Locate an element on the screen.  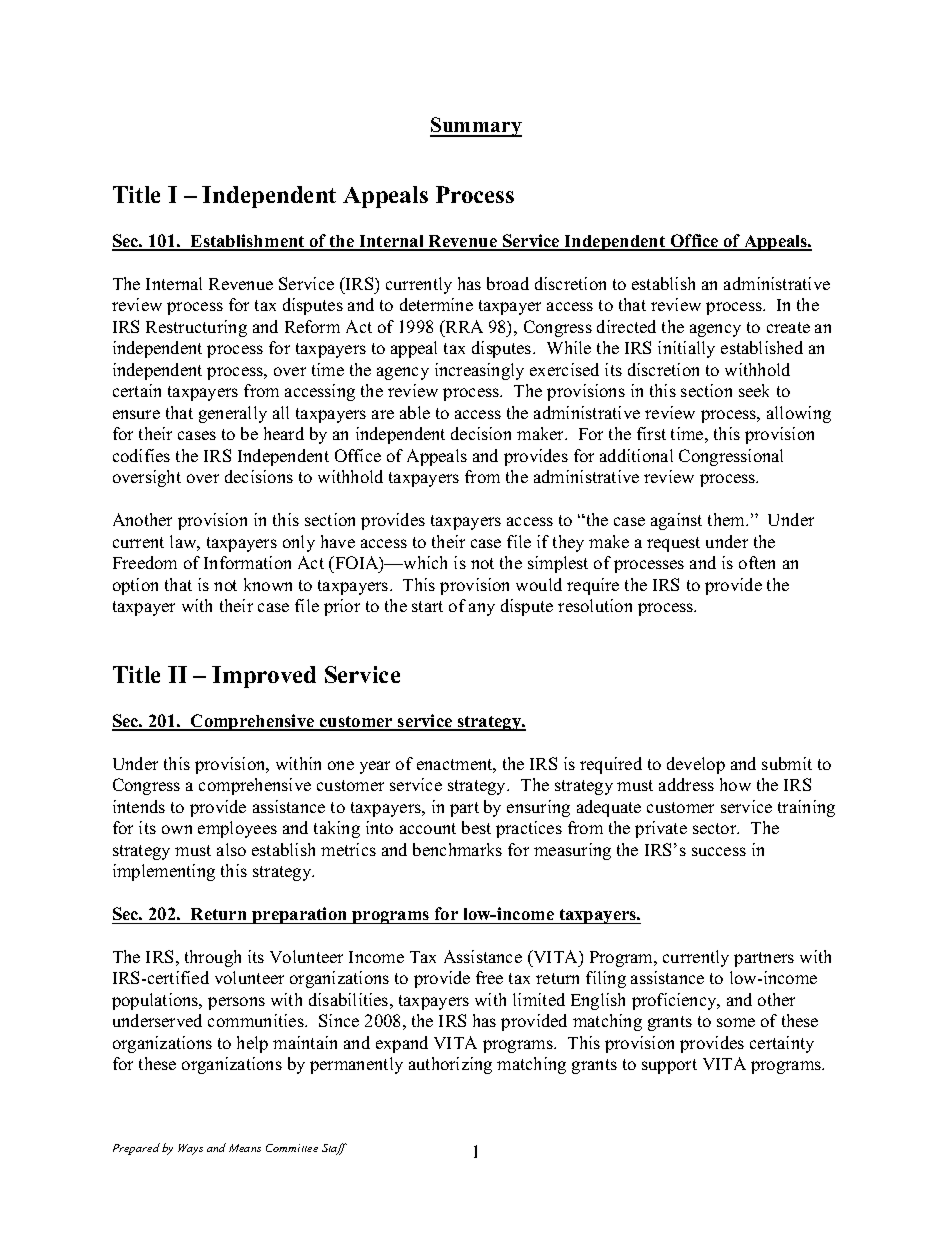
Summary is located at coordinates (476, 127).
